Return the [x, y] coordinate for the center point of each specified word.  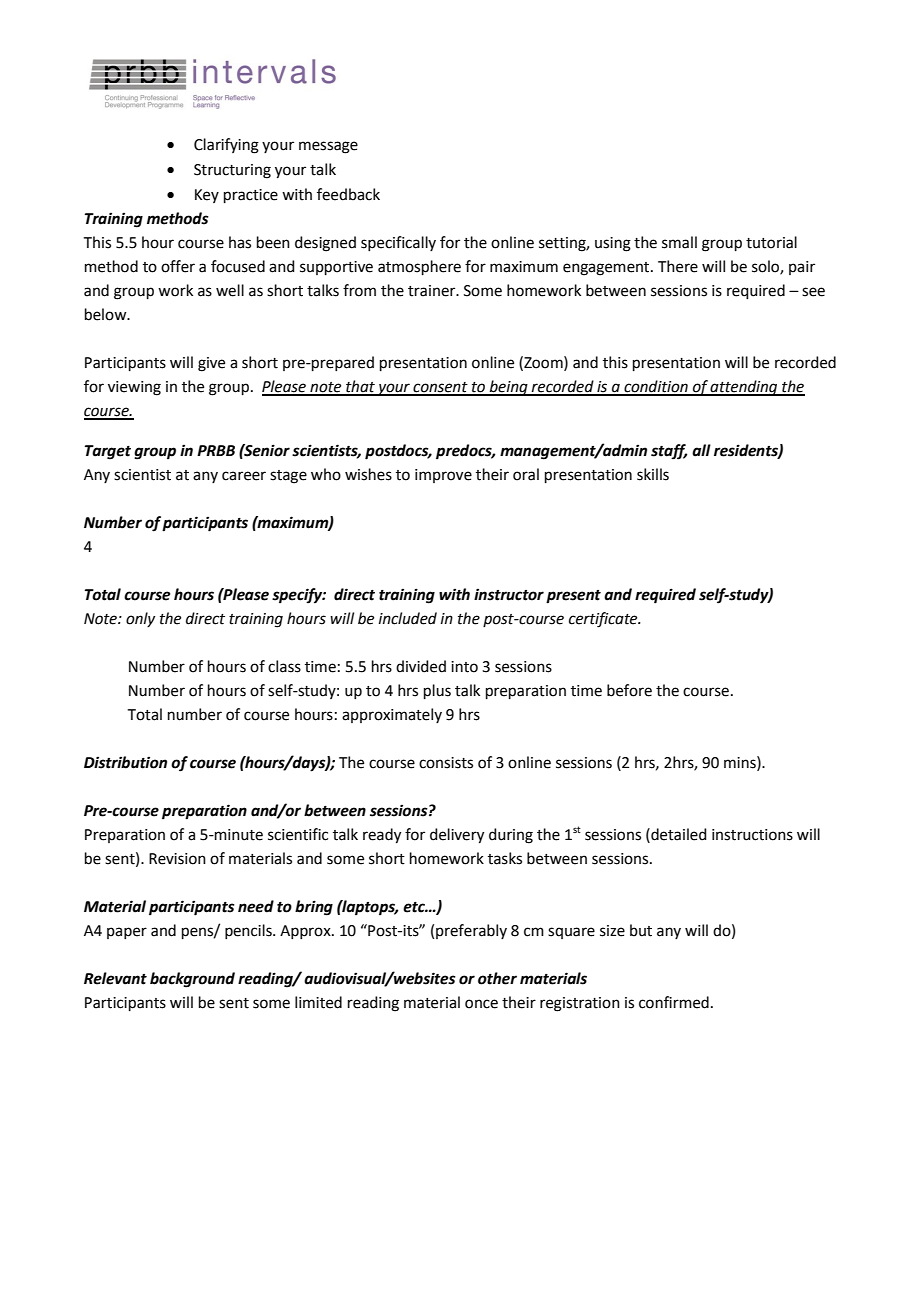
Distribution [125, 762]
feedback [348, 194]
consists [446, 763]
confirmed [674, 1002]
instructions [752, 835]
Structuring [232, 171]
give [211, 364]
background [192, 980]
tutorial [771, 242]
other [497, 978]
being [508, 388]
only [140, 619]
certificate [604, 620]
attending [744, 388]
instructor [509, 594]
